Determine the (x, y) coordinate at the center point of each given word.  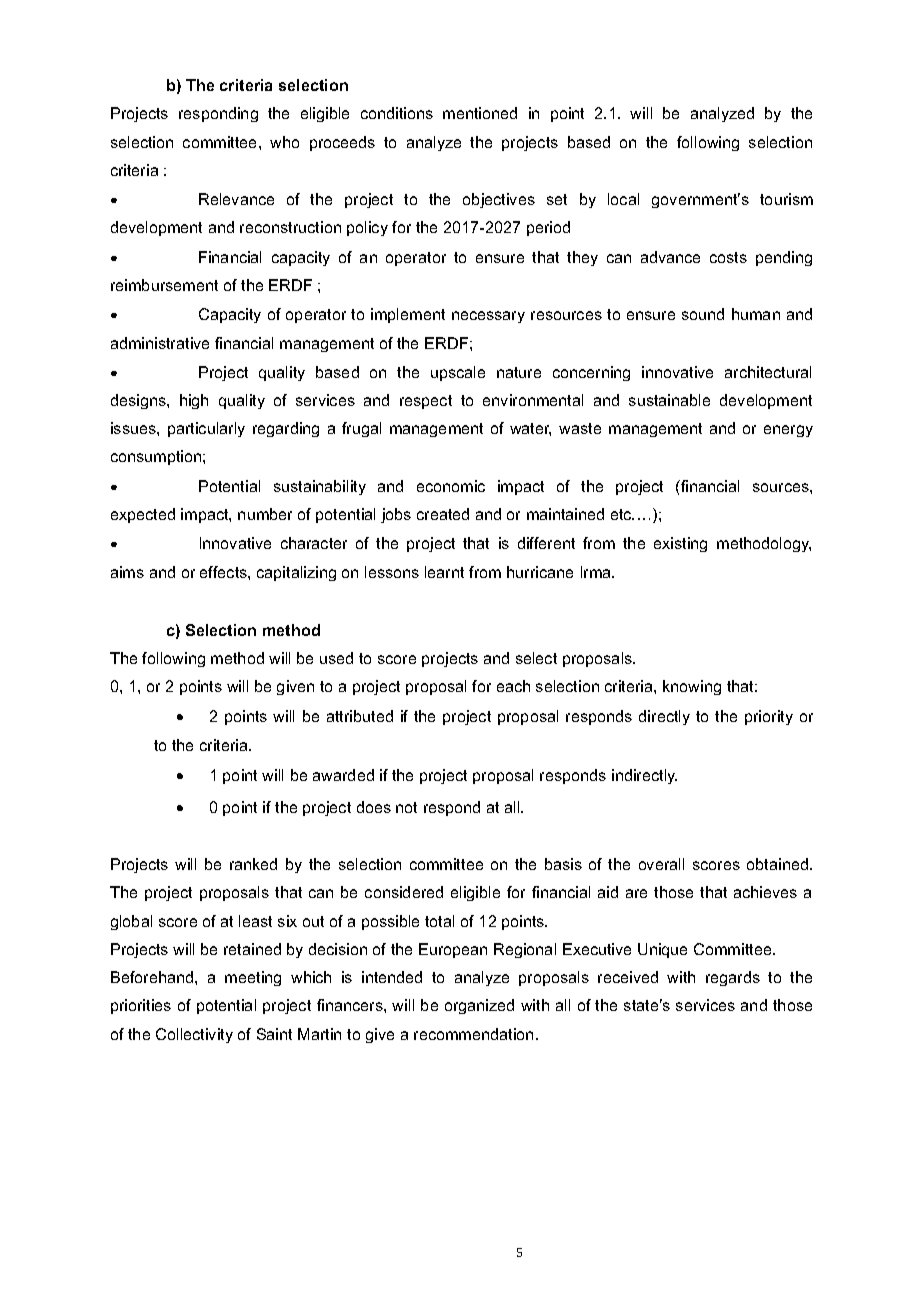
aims (127, 572)
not (406, 807)
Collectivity (194, 1035)
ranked (253, 864)
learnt (444, 572)
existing (680, 544)
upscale (458, 373)
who (284, 142)
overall (661, 864)
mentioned (480, 113)
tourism (786, 199)
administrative (160, 343)
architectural (768, 372)
